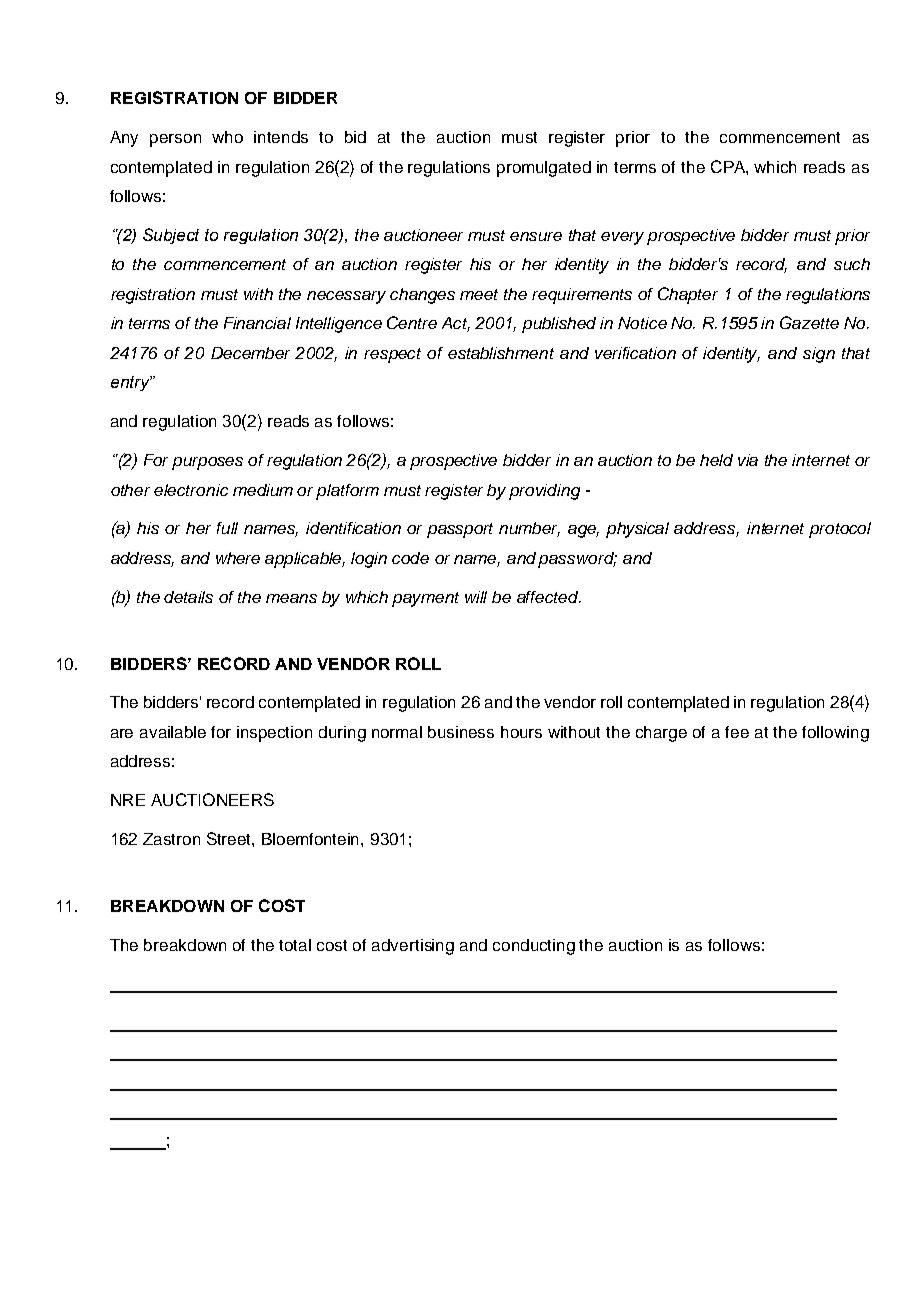 The width and height of the screenshot is (924, 1309). I want to click on fee, so click(737, 732).
